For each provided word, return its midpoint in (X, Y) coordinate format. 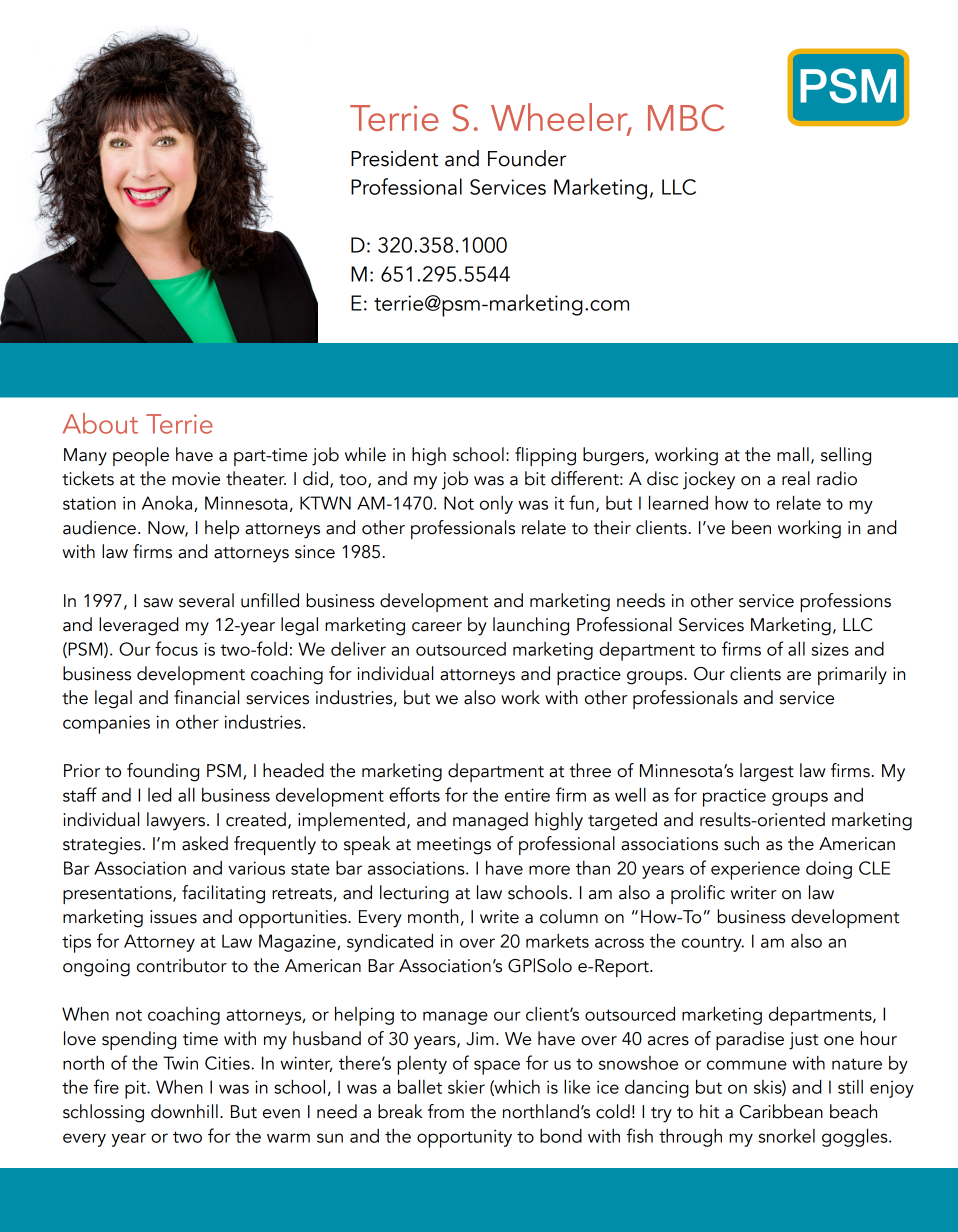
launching (531, 626)
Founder (527, 158)
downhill (184, 1111)
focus (176, 648)
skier (466, 1087)
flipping (545, 456)
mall (793, 454)
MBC (686, 118)
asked (205, 843)
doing (829, 870)
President (394, 158)
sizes (830, 649)
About (100, 423)
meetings (454, 846)
